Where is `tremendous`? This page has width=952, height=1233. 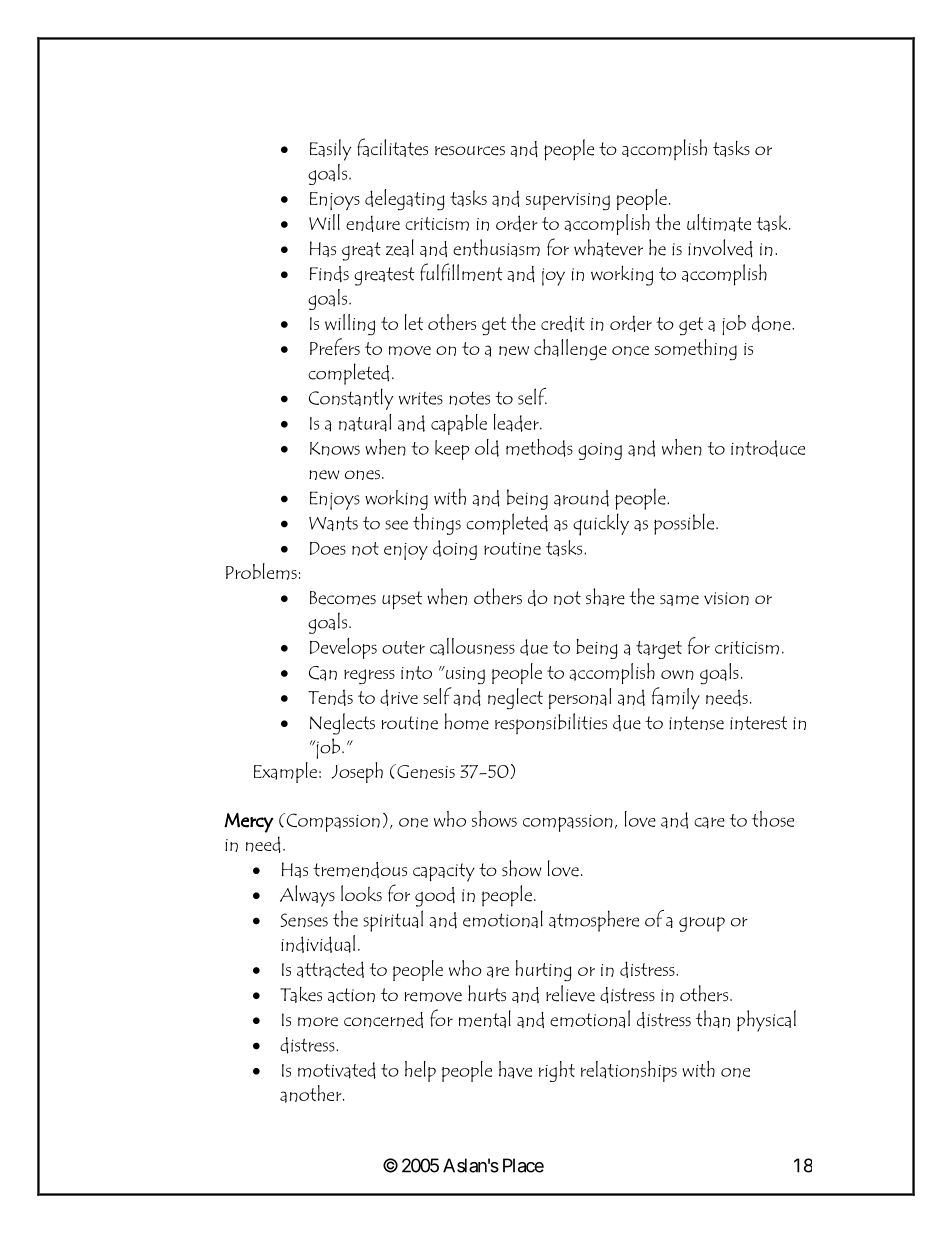
tremendous is located at coordinates (360, 870).
